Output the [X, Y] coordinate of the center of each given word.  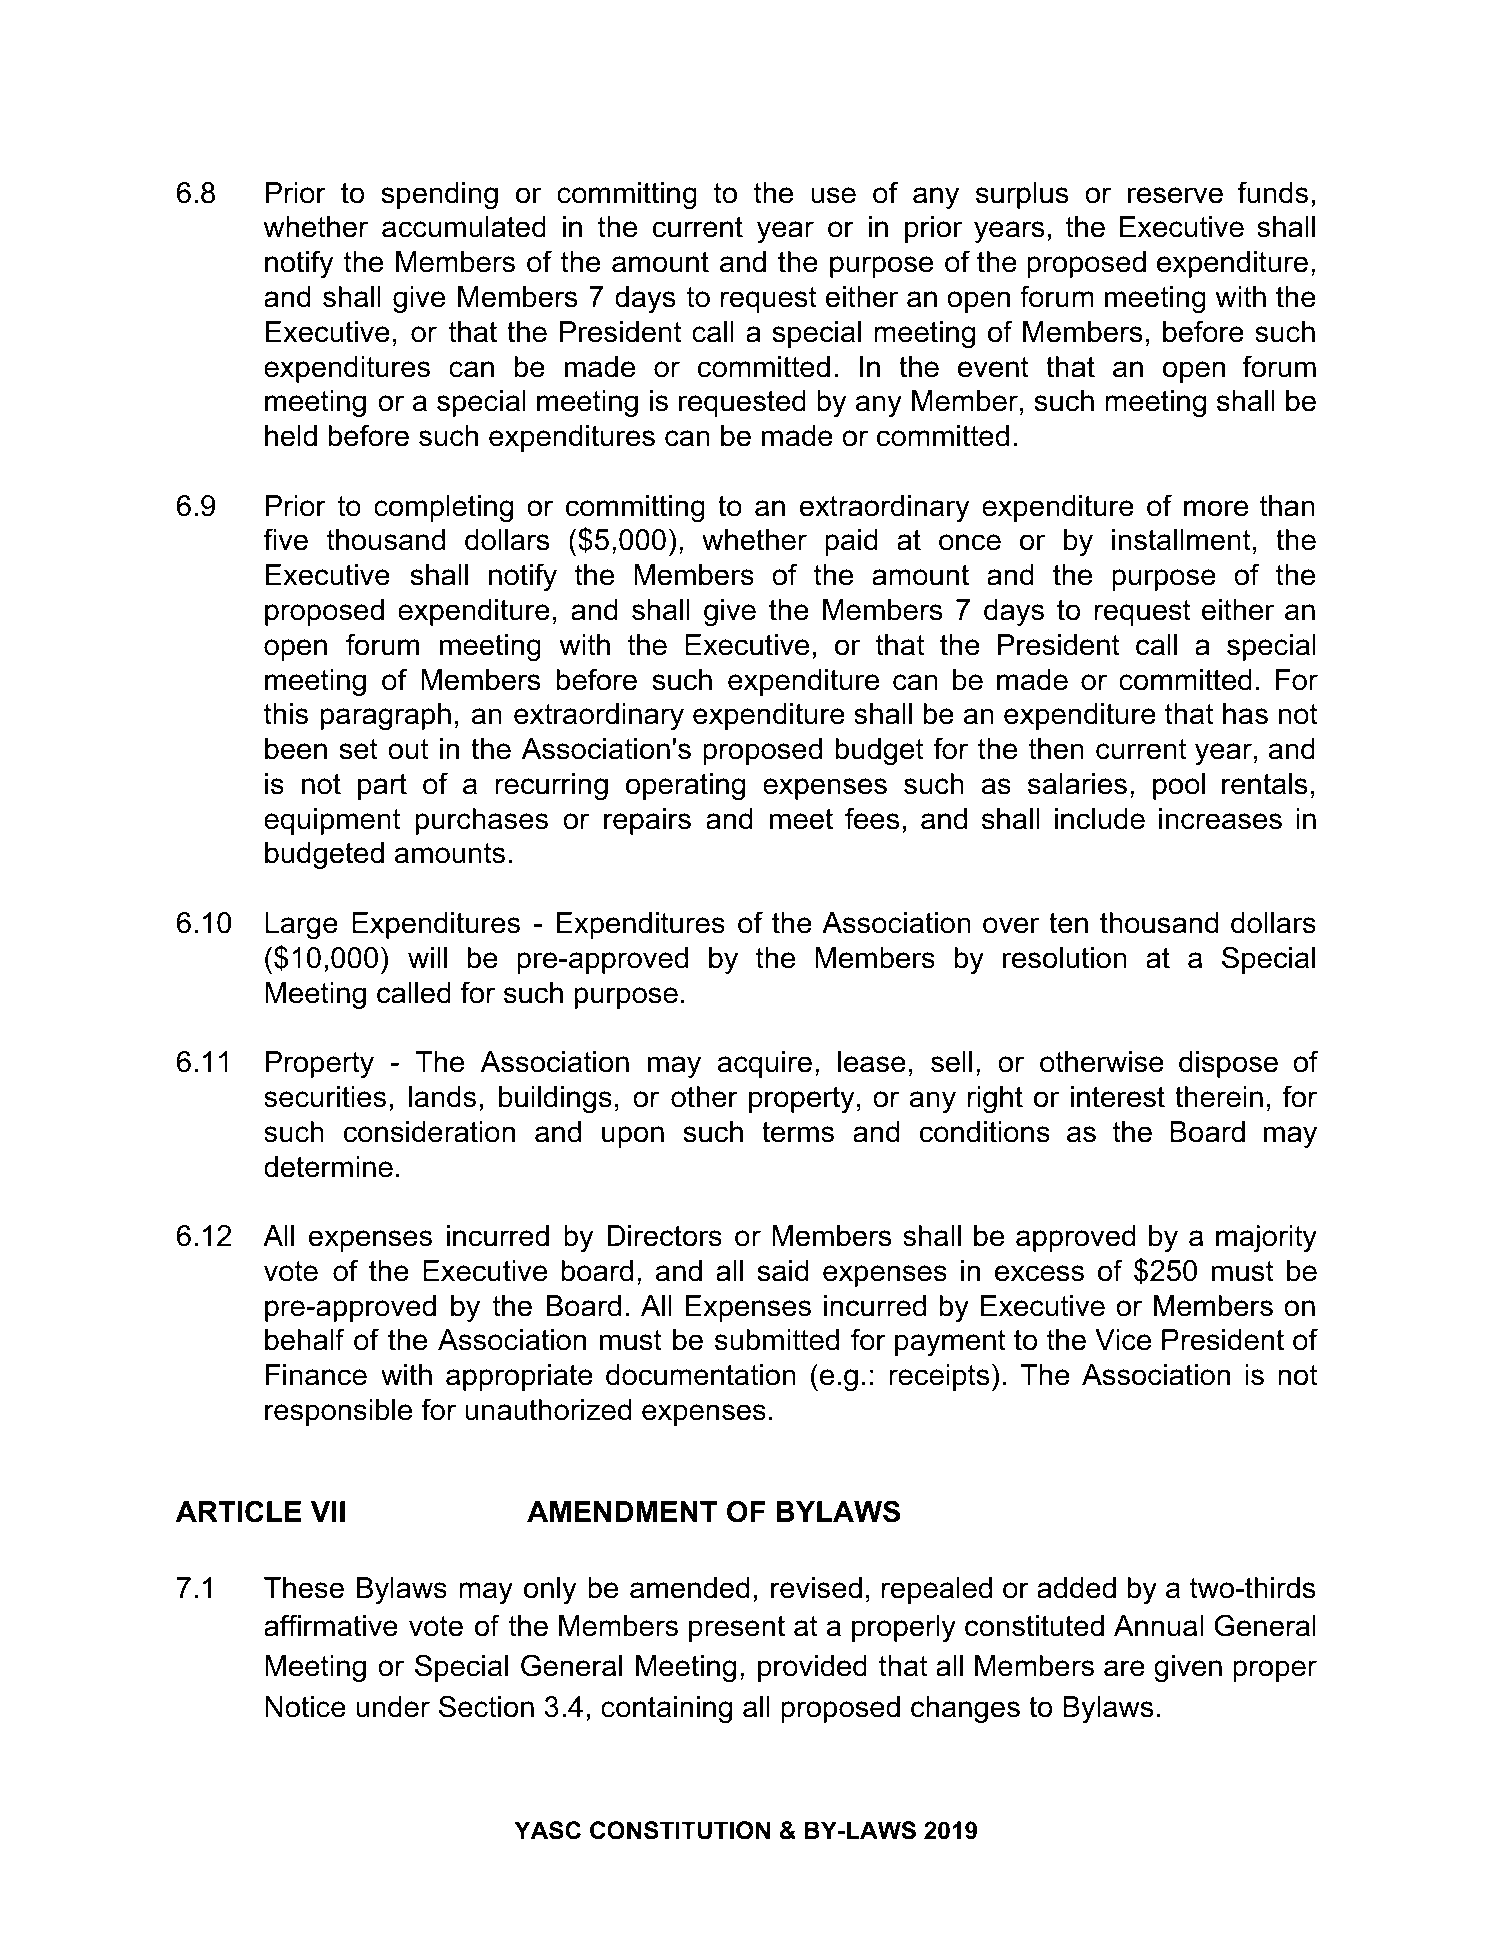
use [833, 195]
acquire [765, 1064]
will [427, 957]
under [393, 1707]
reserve [1175, 195]
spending [440, 195]
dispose [1228, 1064]
